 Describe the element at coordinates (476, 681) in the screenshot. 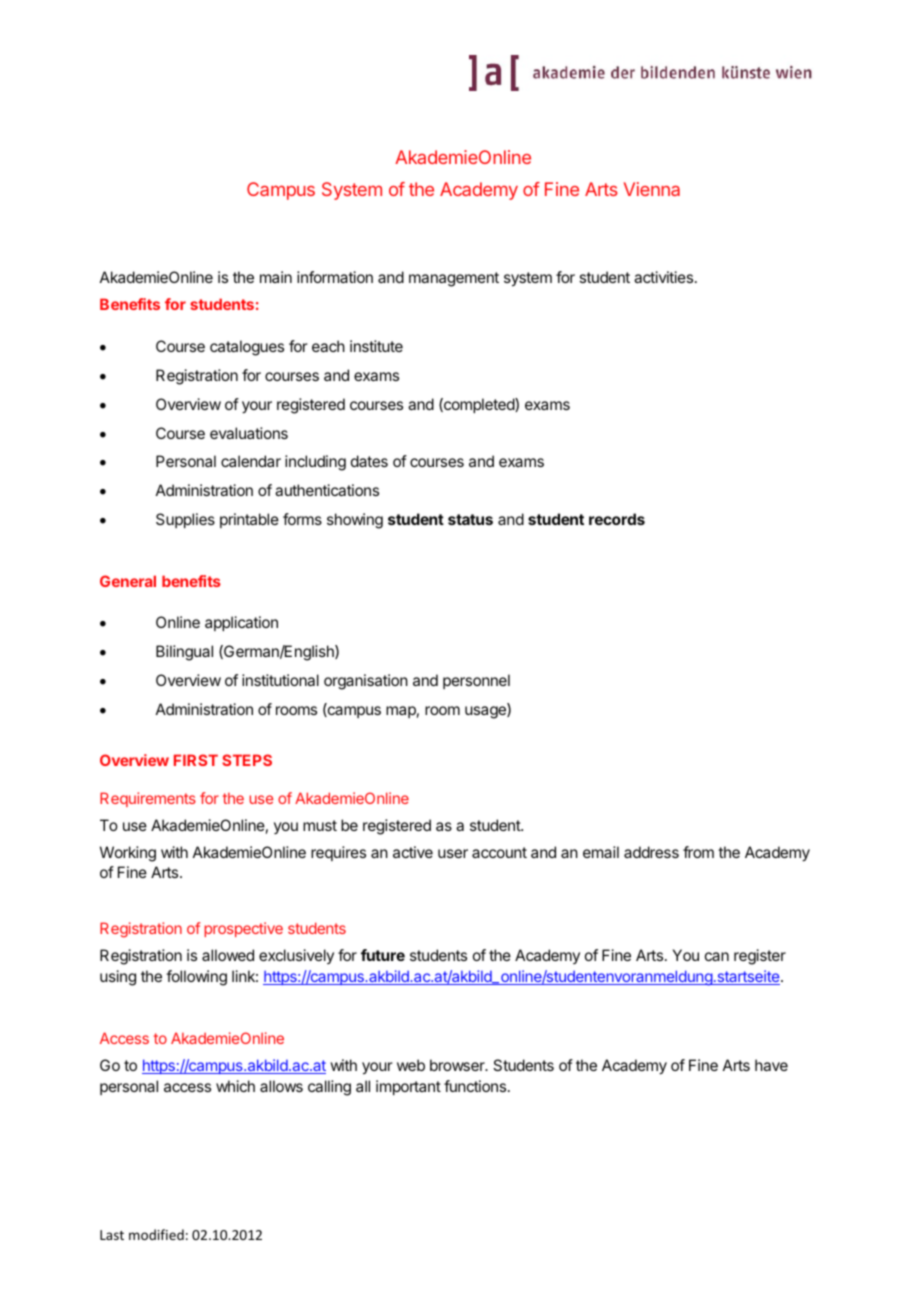

I see `personnel` at that location.
